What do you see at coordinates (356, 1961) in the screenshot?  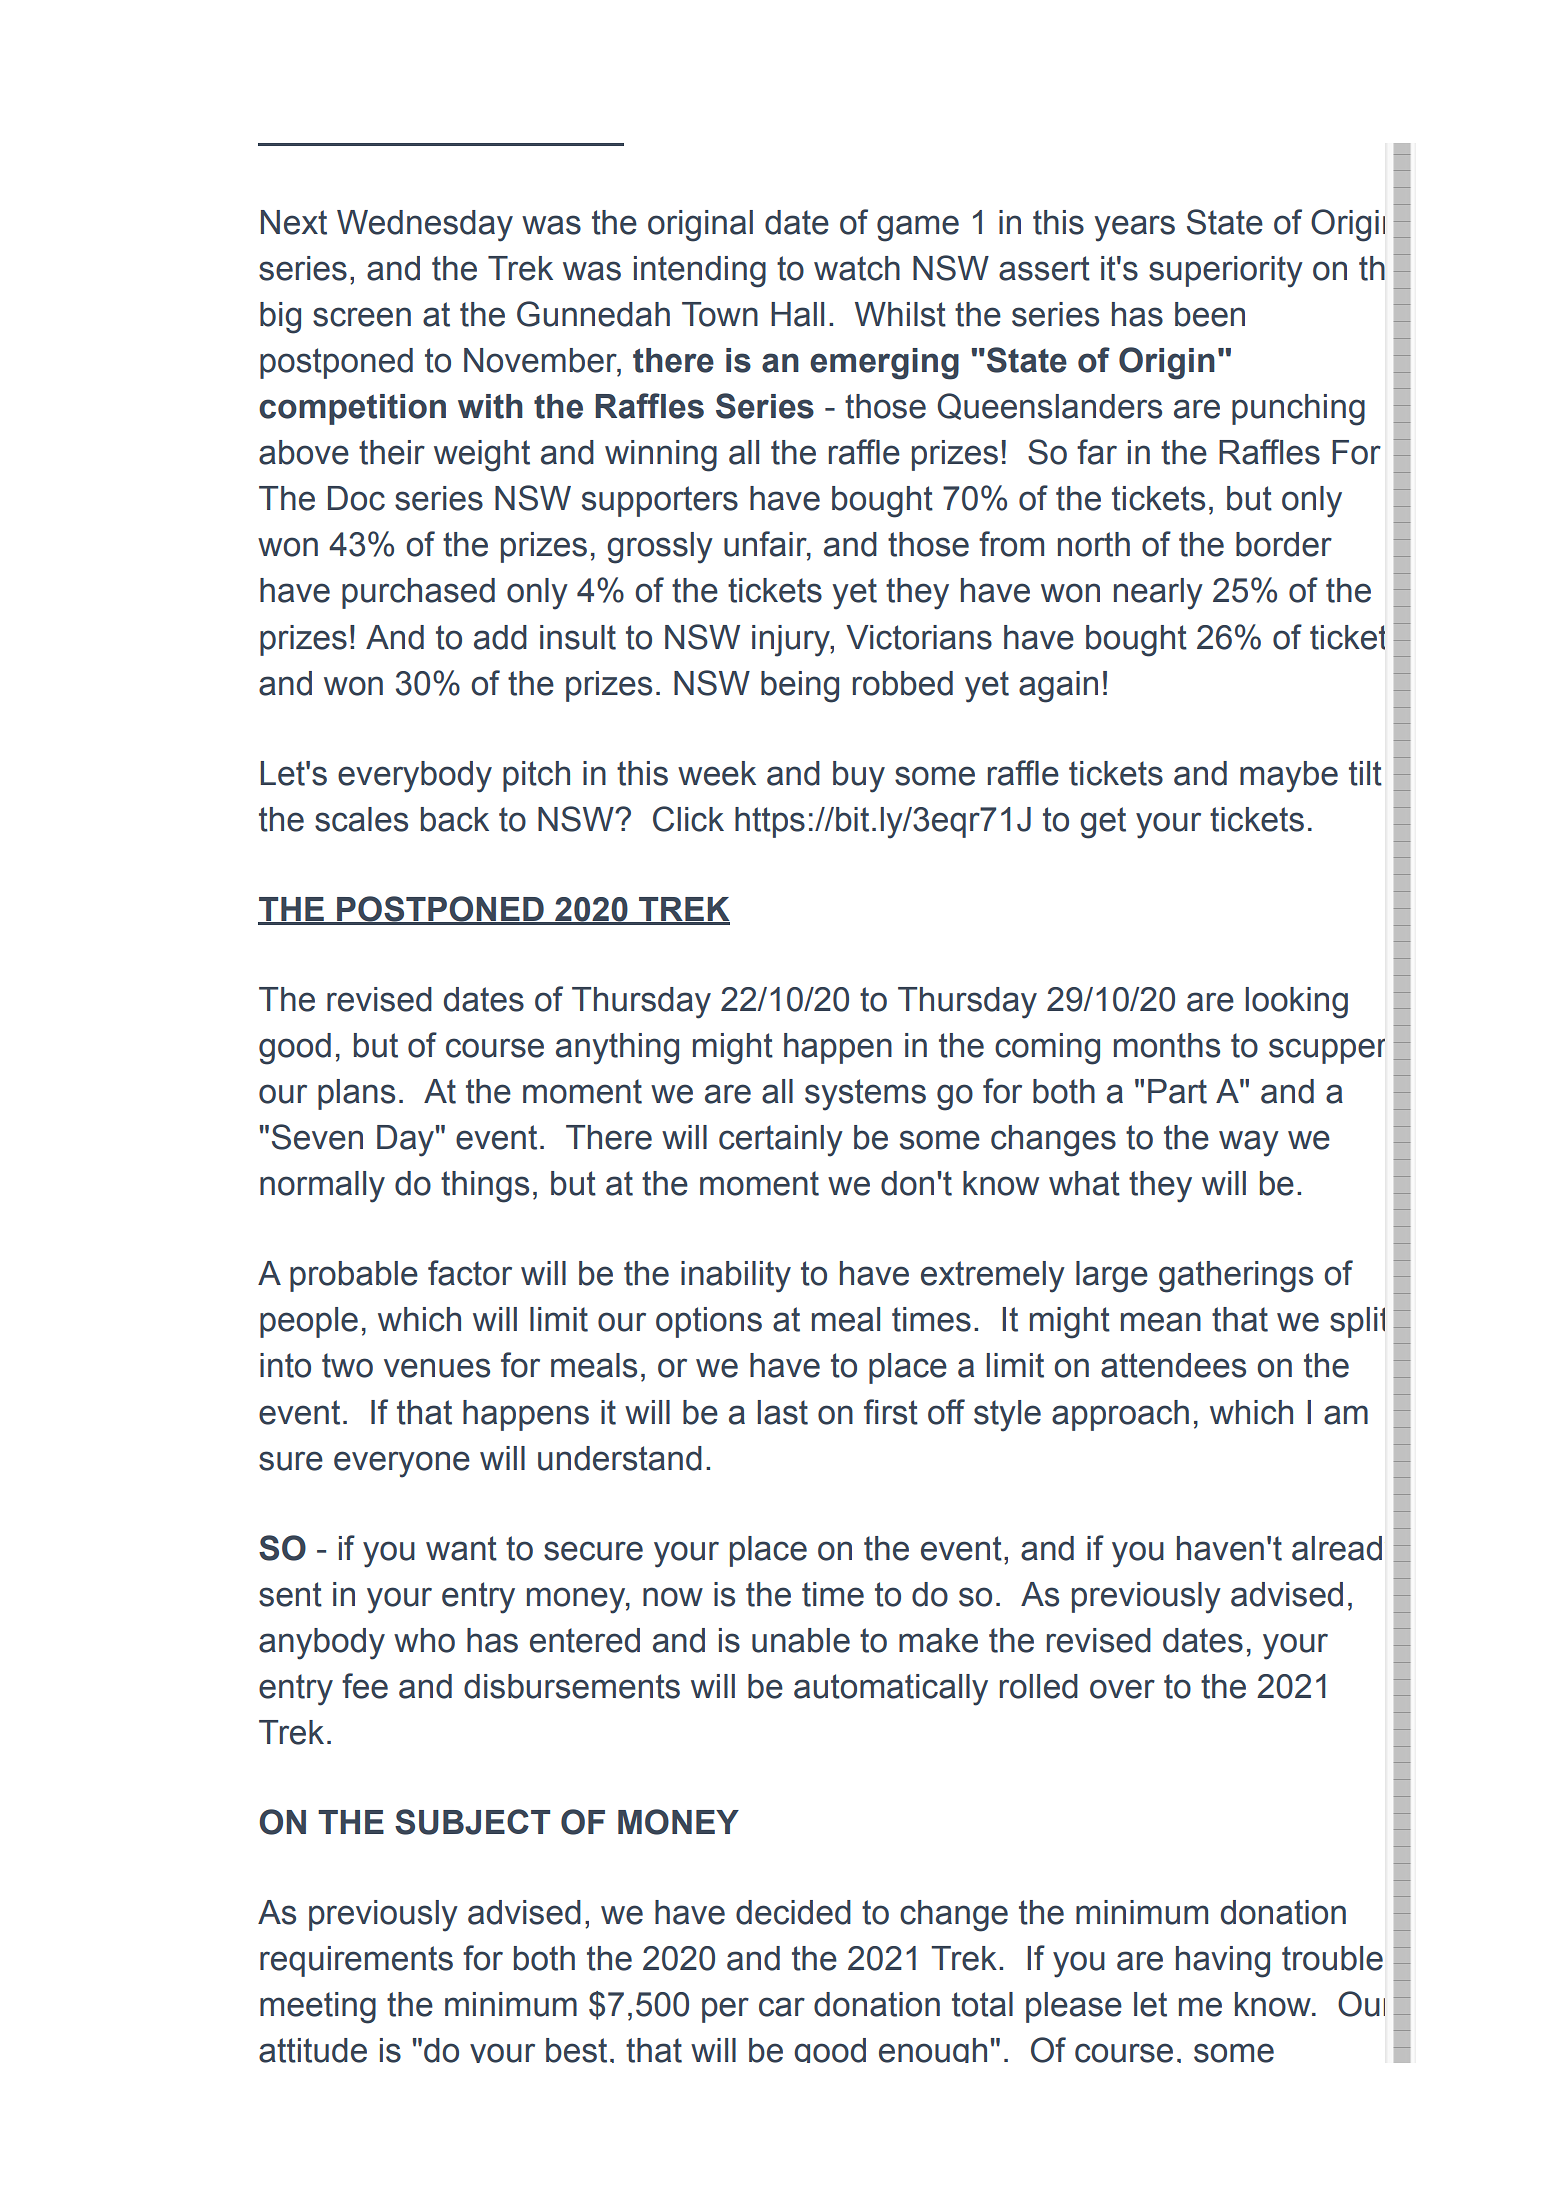 I see `requirements` at bounding box center [356, 1961].
